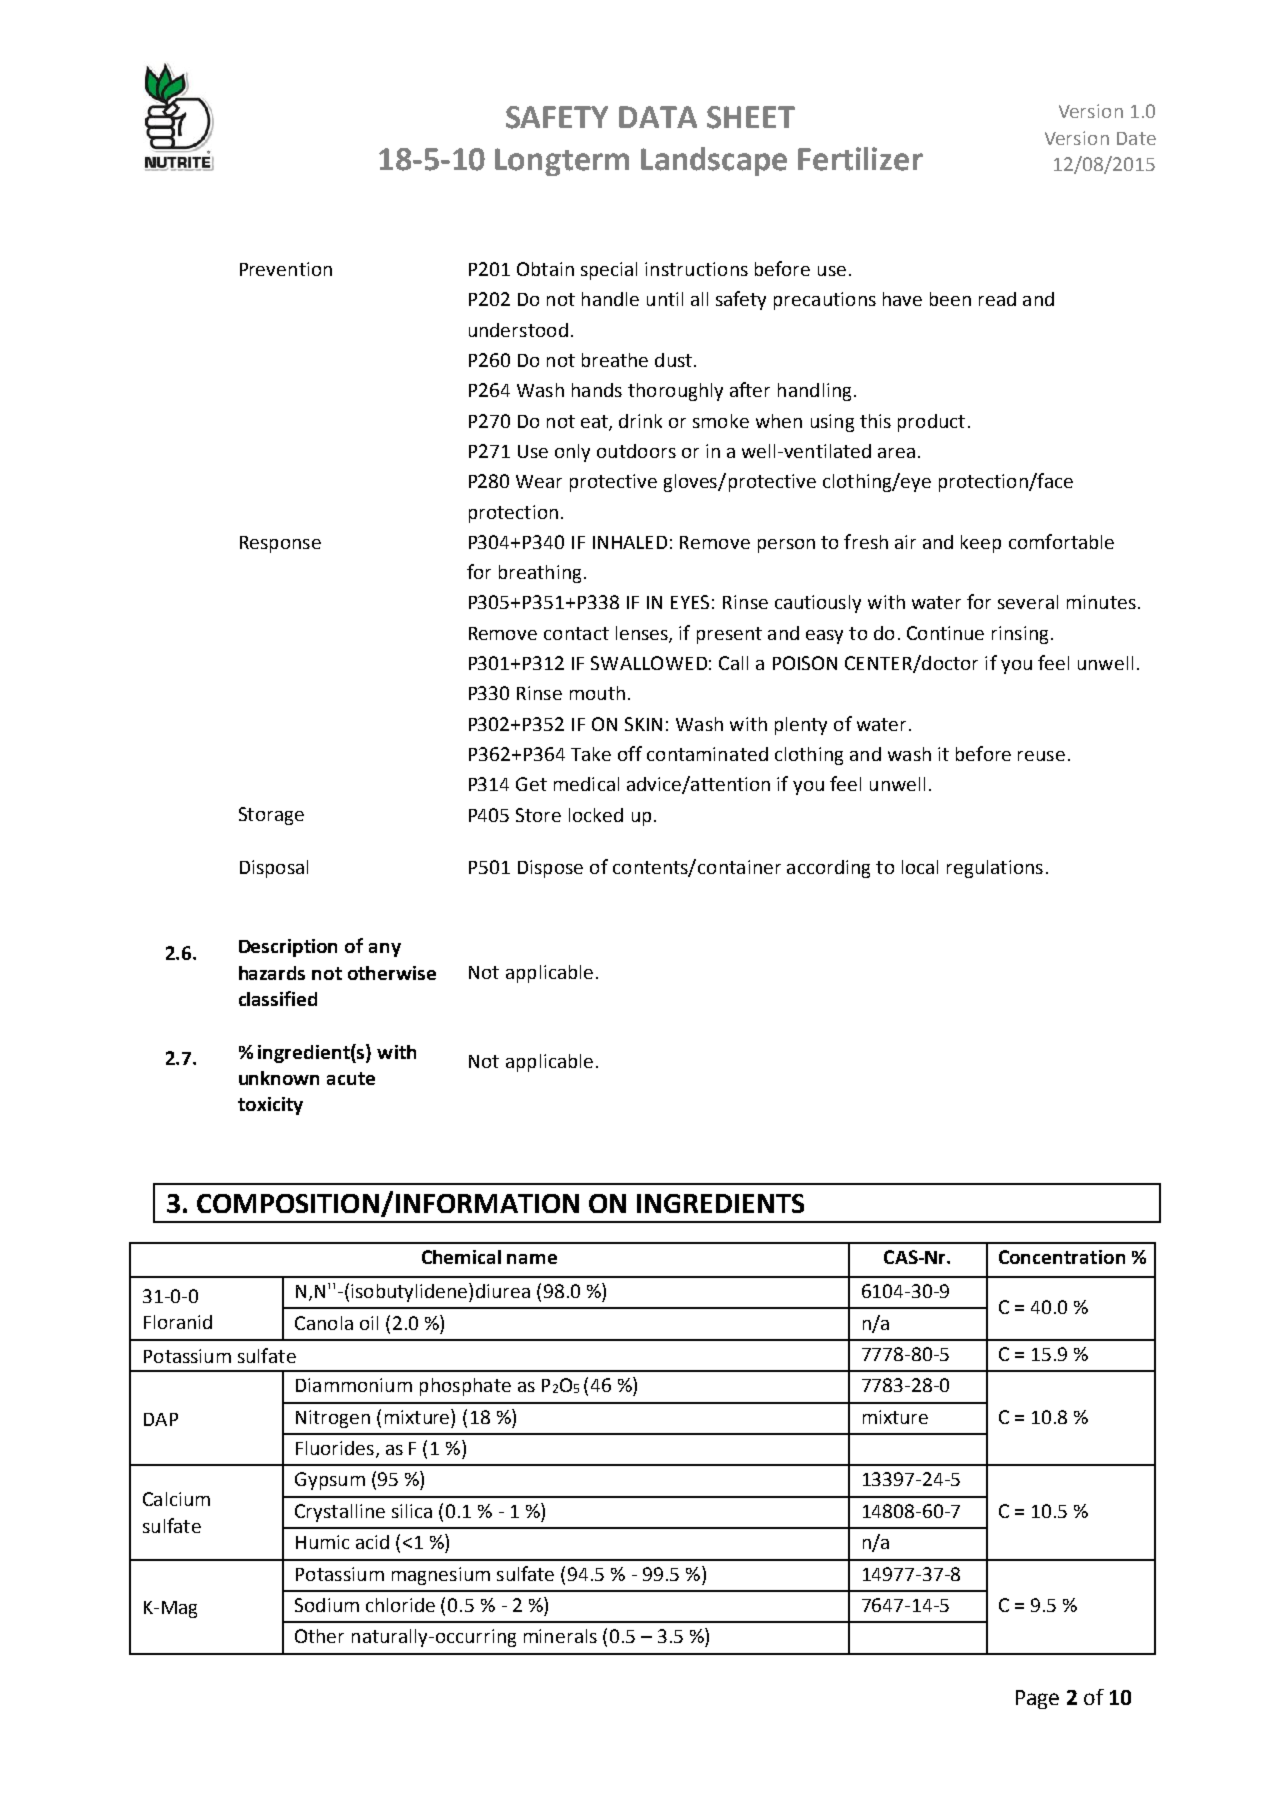 The image size is (1285, 1817). I want to click on name, so click(532, 1259).
